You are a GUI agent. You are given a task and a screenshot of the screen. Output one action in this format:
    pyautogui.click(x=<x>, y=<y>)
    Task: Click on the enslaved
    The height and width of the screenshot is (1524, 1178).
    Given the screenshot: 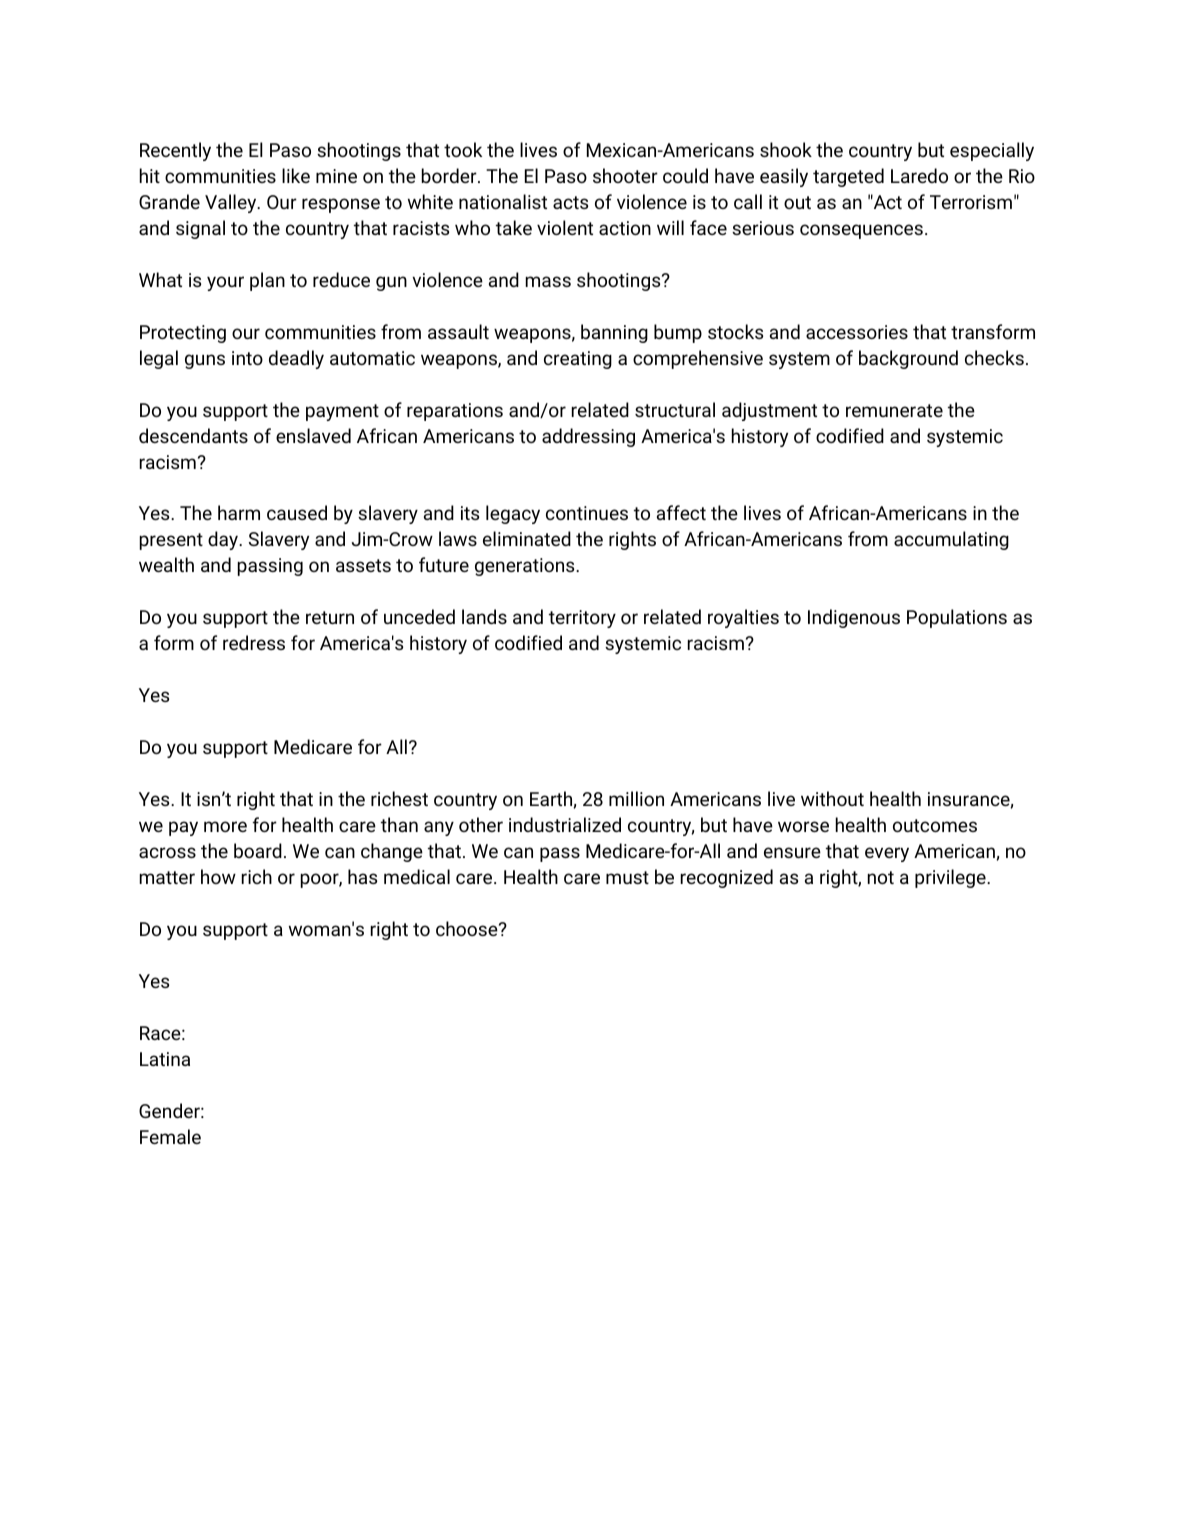 What is the action you would take?
    pyautogui.click(x=313, y=435)
